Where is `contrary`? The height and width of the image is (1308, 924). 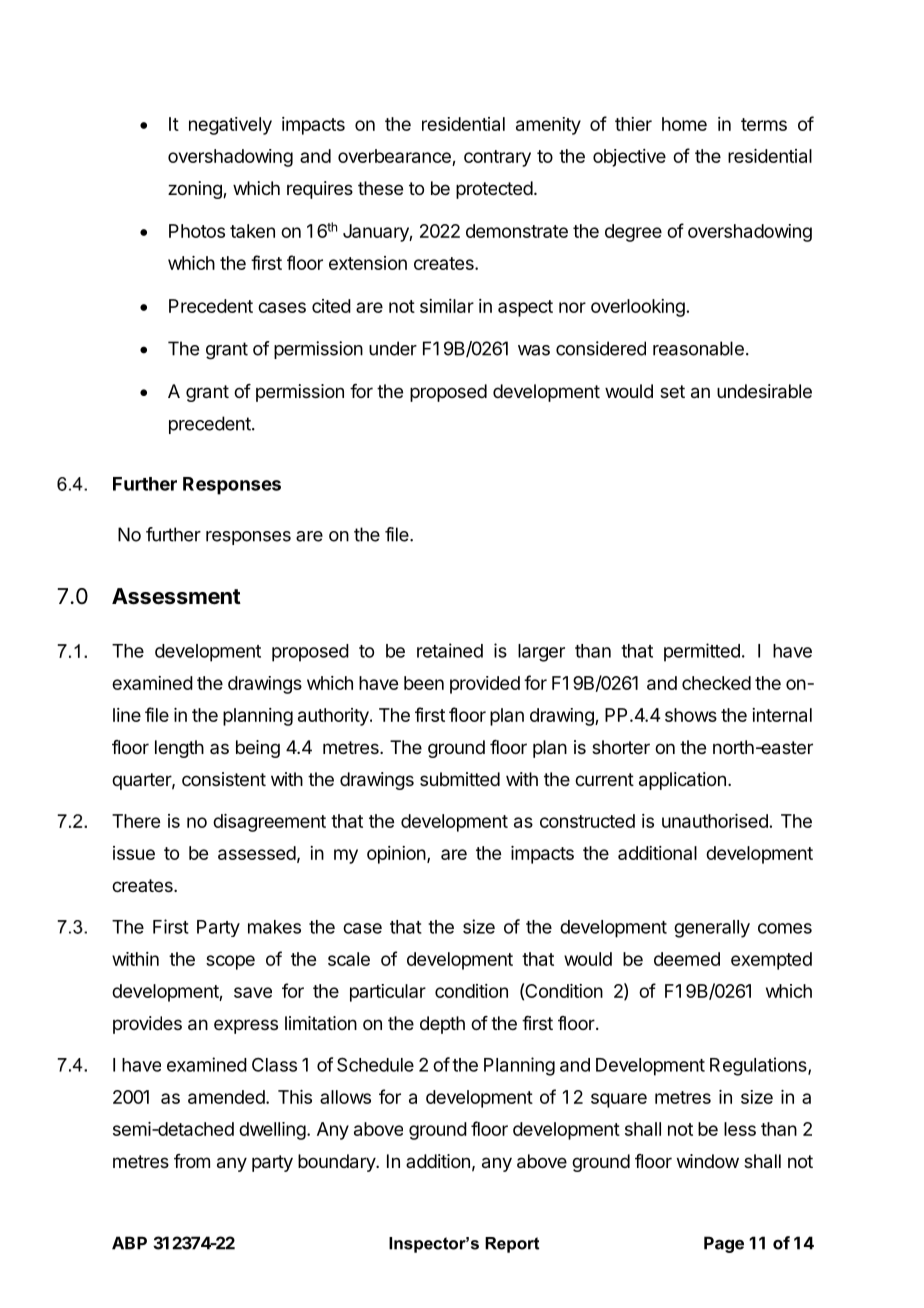
contrary is located at coordinates (497, 158).
